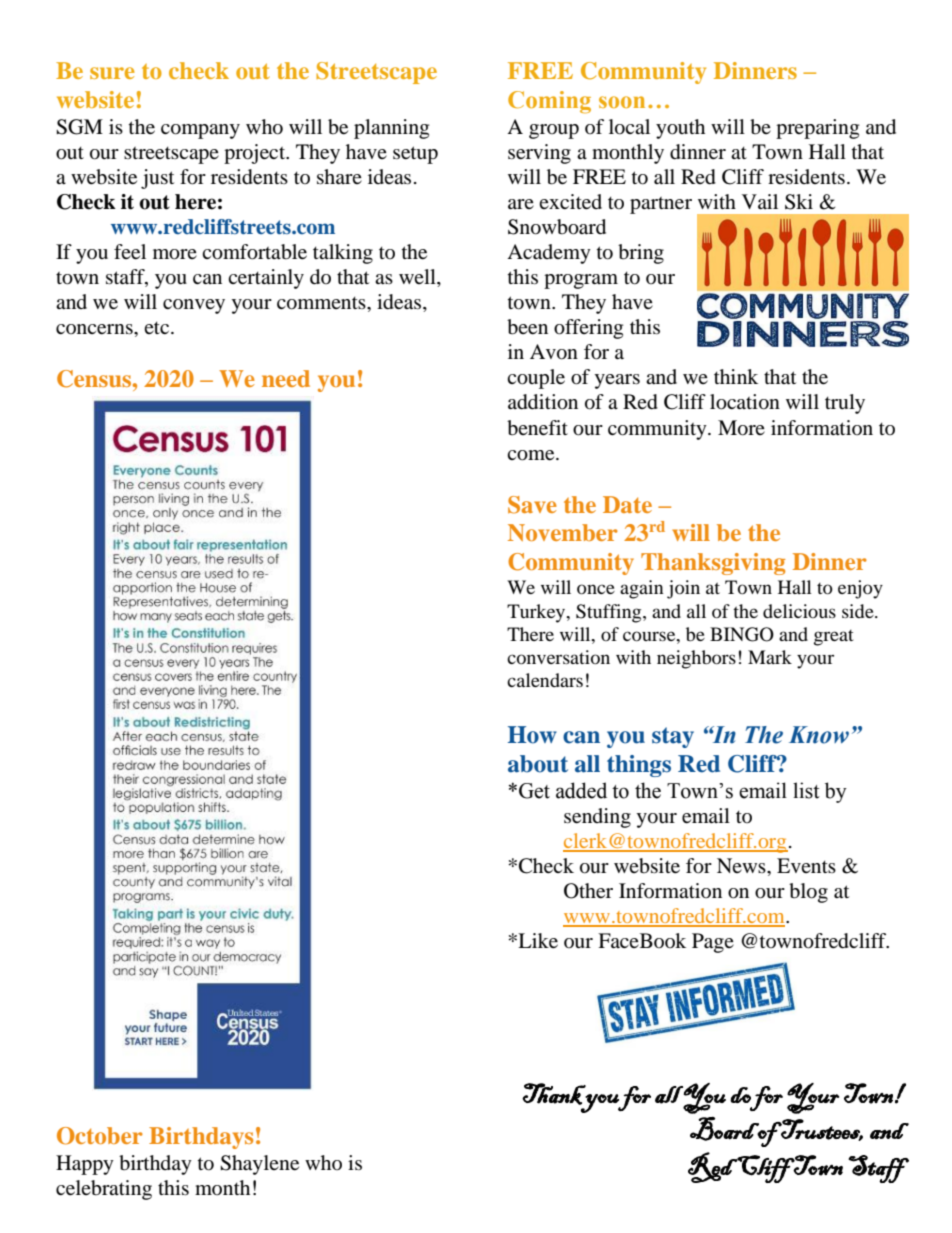  Describe the element at coordinates (742, 634) in the screenshot. I see `BINGO` at that location.
